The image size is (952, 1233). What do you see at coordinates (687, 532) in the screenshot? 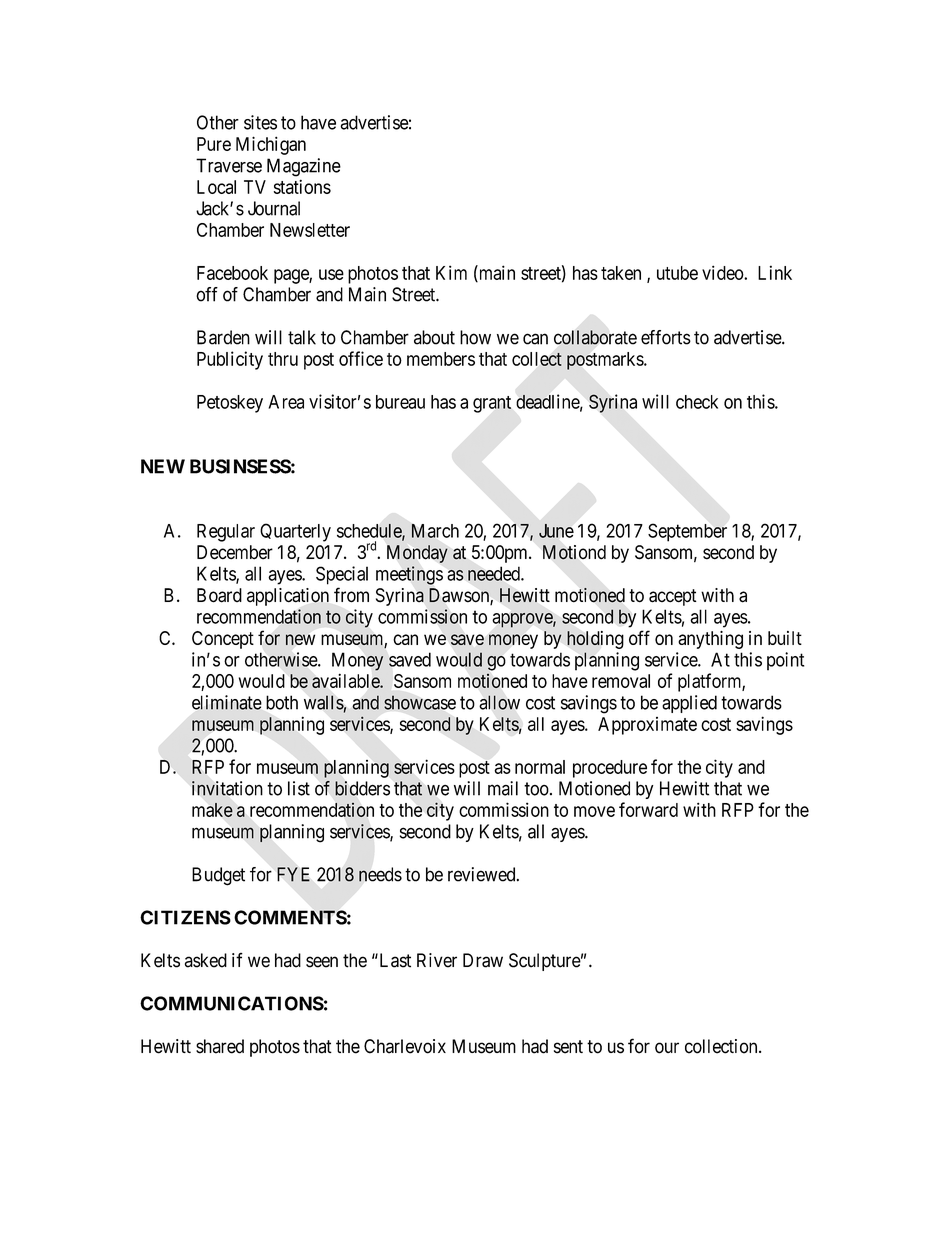
I see `September` at bounding box center [687, 532].
